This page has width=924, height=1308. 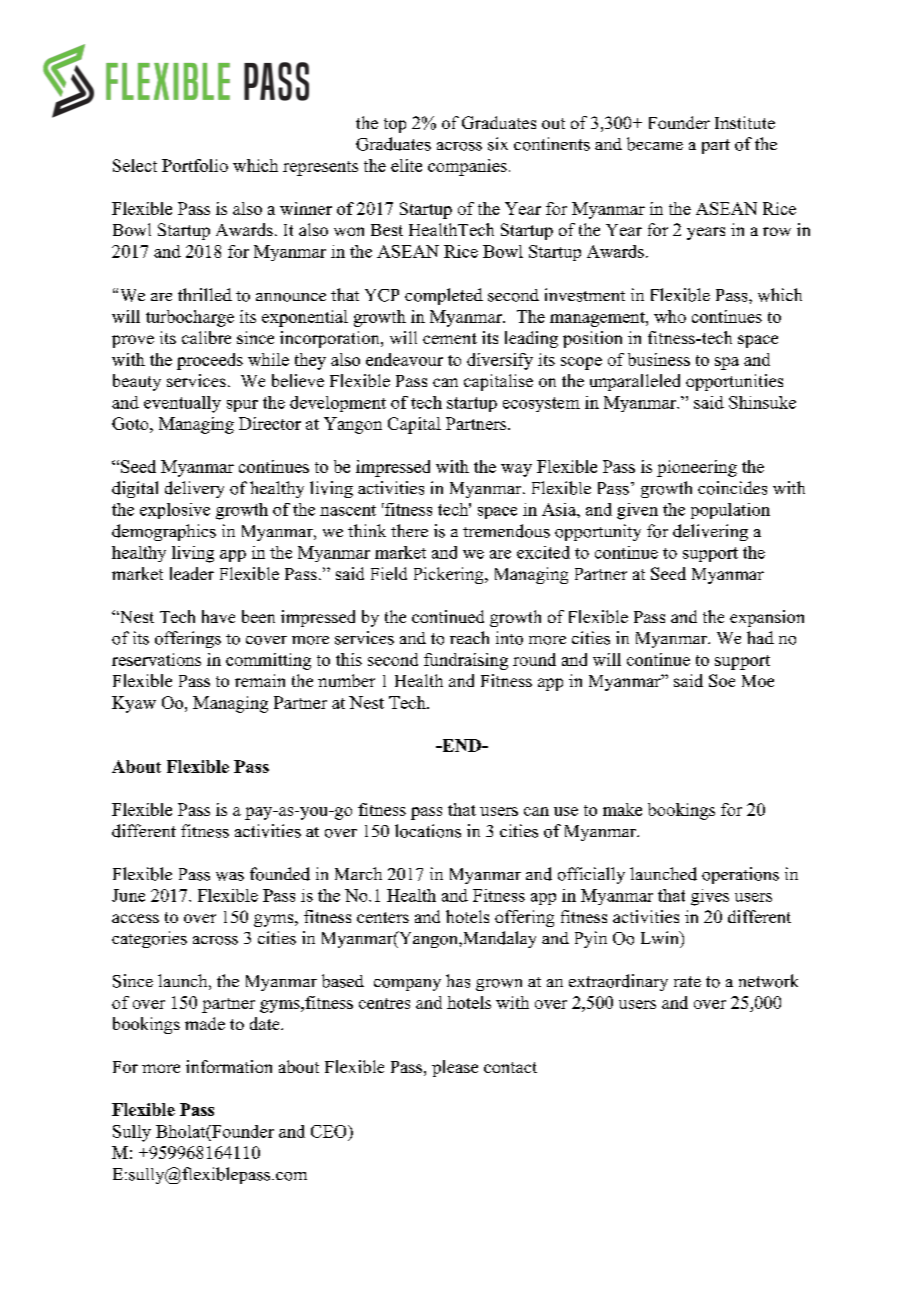 I want to click on Portfolio, so click(x=195, y=165).
